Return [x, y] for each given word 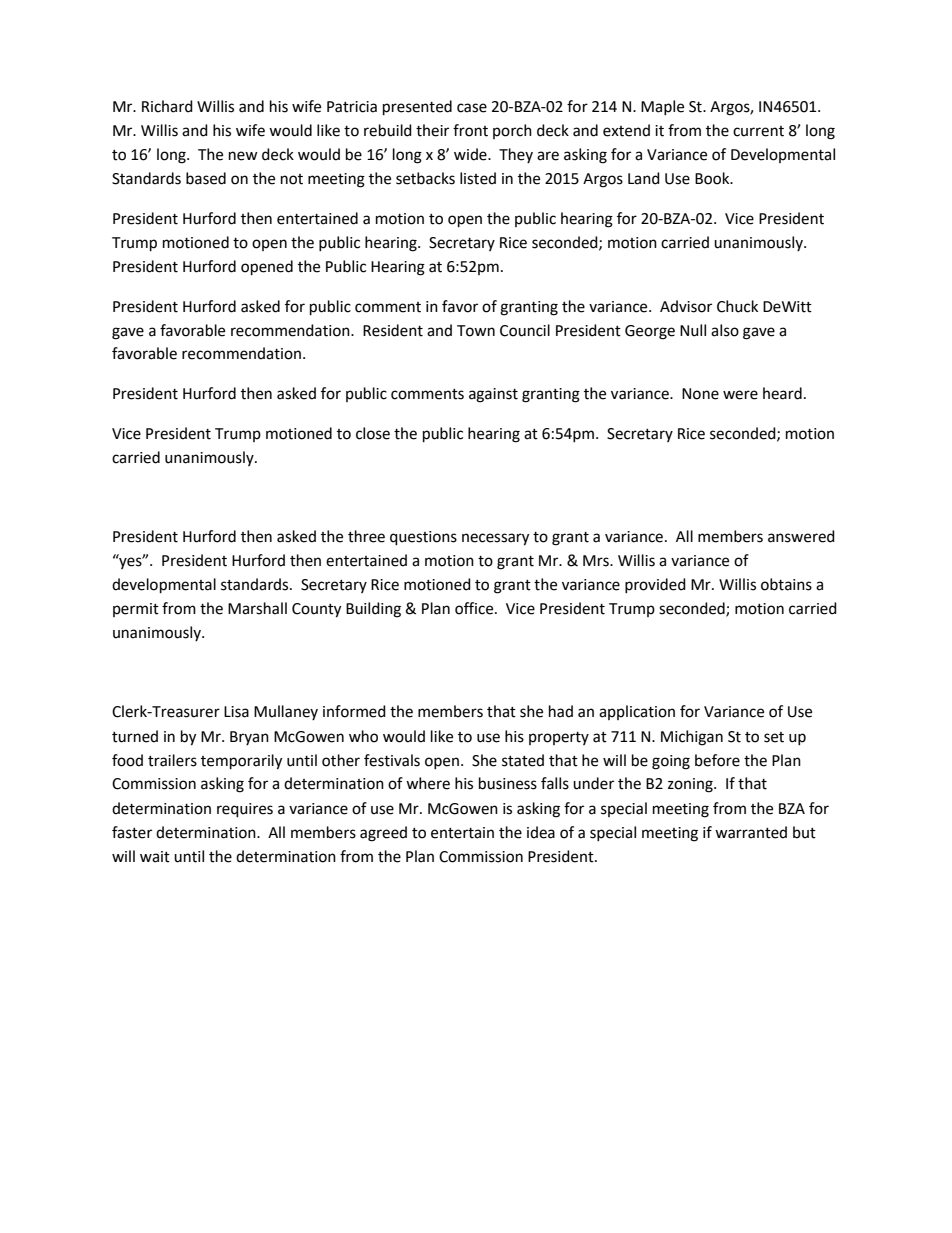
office [475, 608]
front [470, 130]
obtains [786, 584]
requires [245, 810]
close [373, 433]
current [758, 131]
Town [476, 331]
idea [541, 832]
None [700, 394]
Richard [167, 106]
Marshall [257, 608]
